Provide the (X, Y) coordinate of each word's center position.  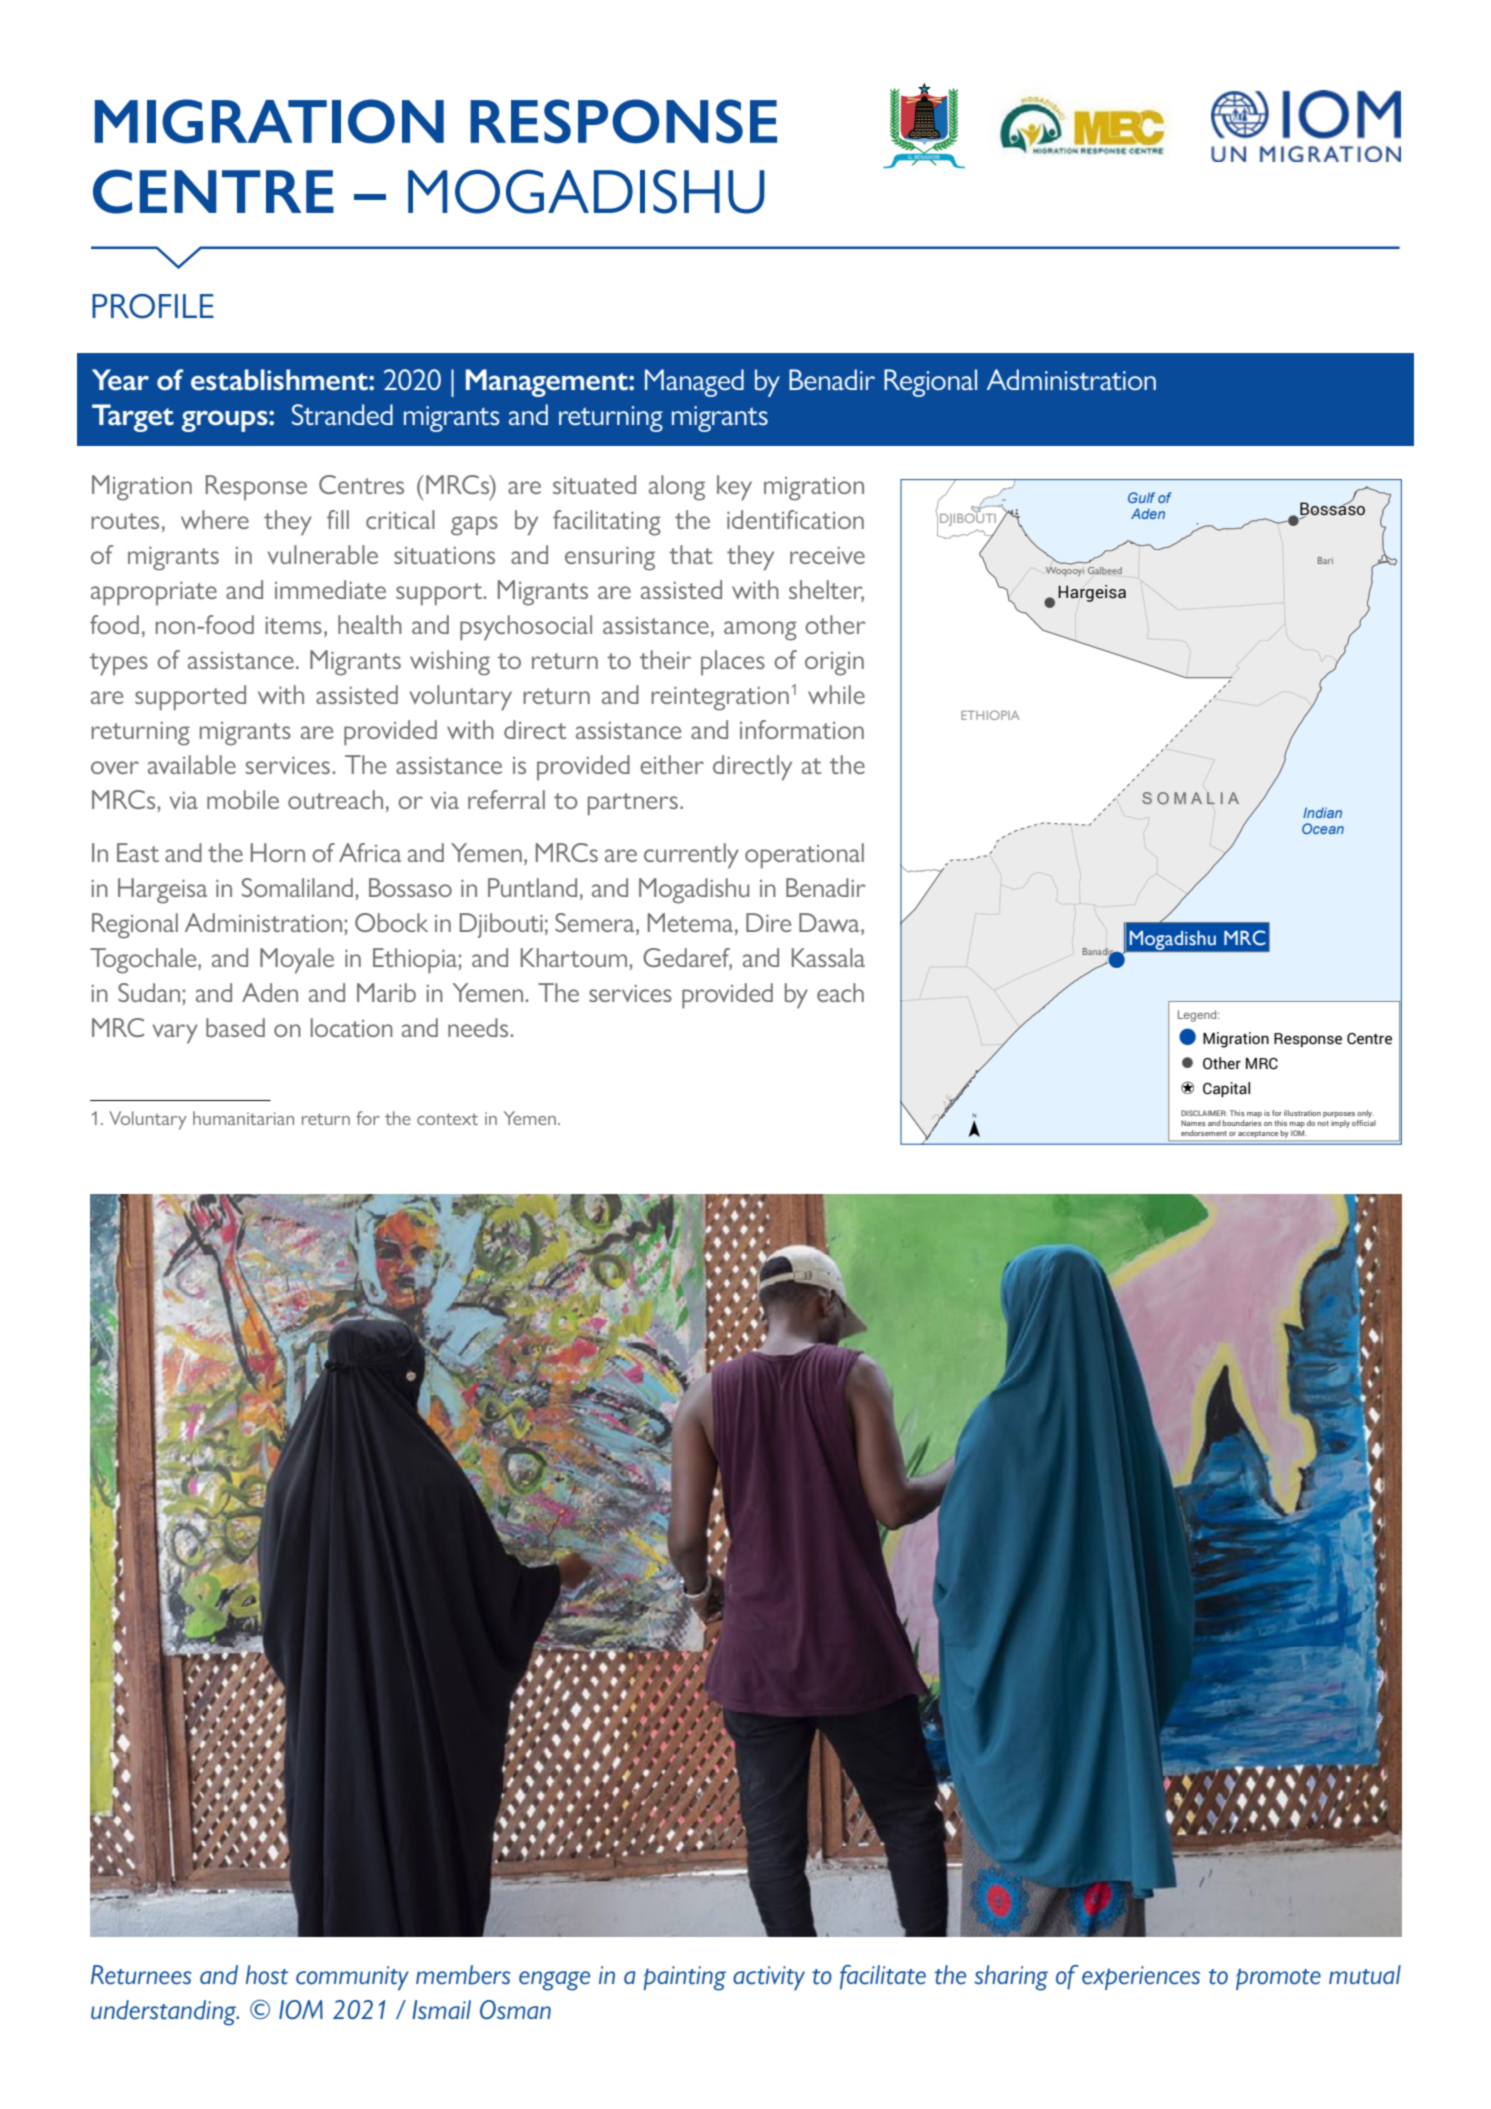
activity (769, 1978)
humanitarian (243, 1118)
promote (1278, 1979)
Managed (694, 383)
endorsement (1204, 1133)
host (267, 1975)
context (447, 1119)
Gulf (1141, 497)
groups (226, 421)
